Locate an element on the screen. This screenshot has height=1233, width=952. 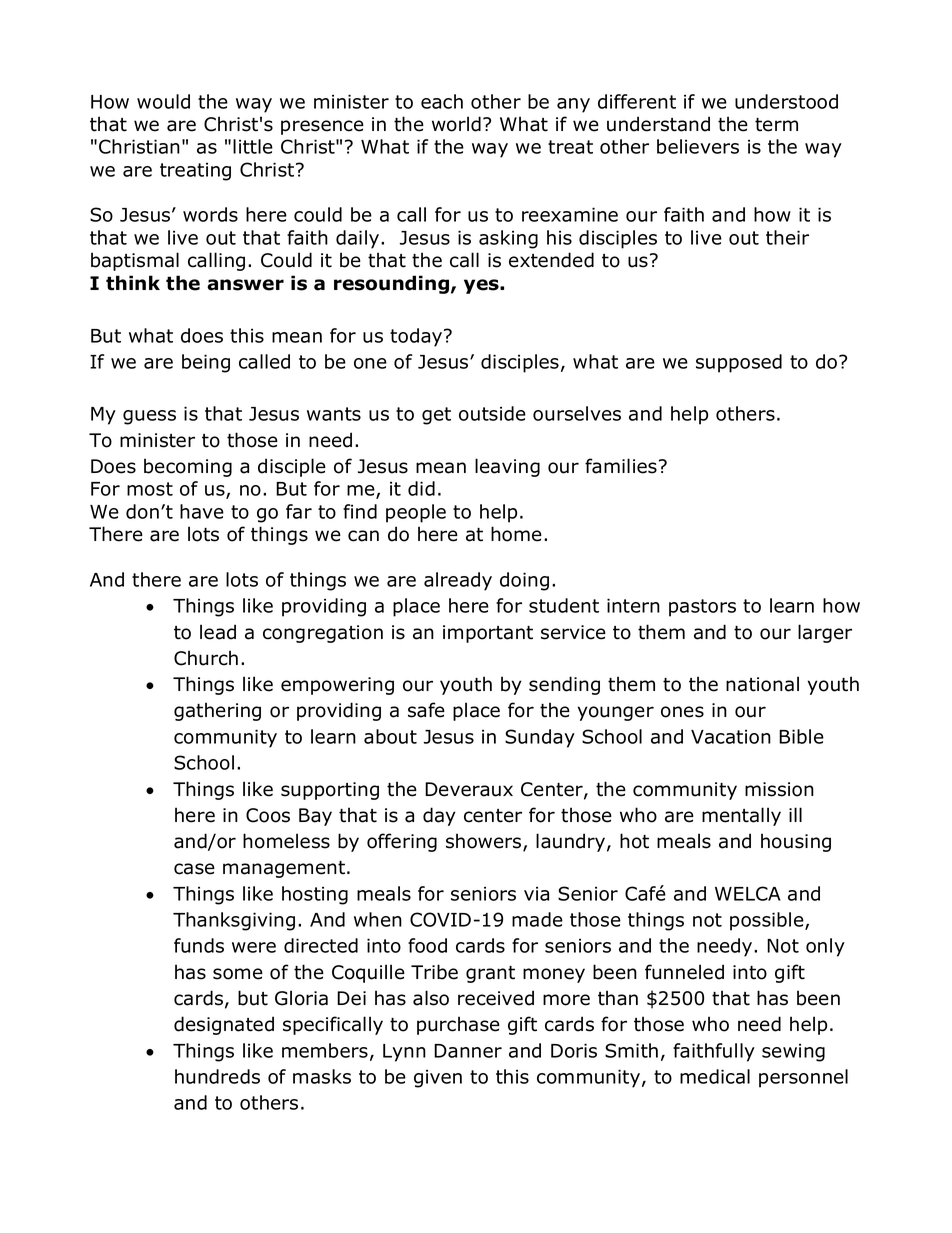
term is located at coordinates (776, 125).
